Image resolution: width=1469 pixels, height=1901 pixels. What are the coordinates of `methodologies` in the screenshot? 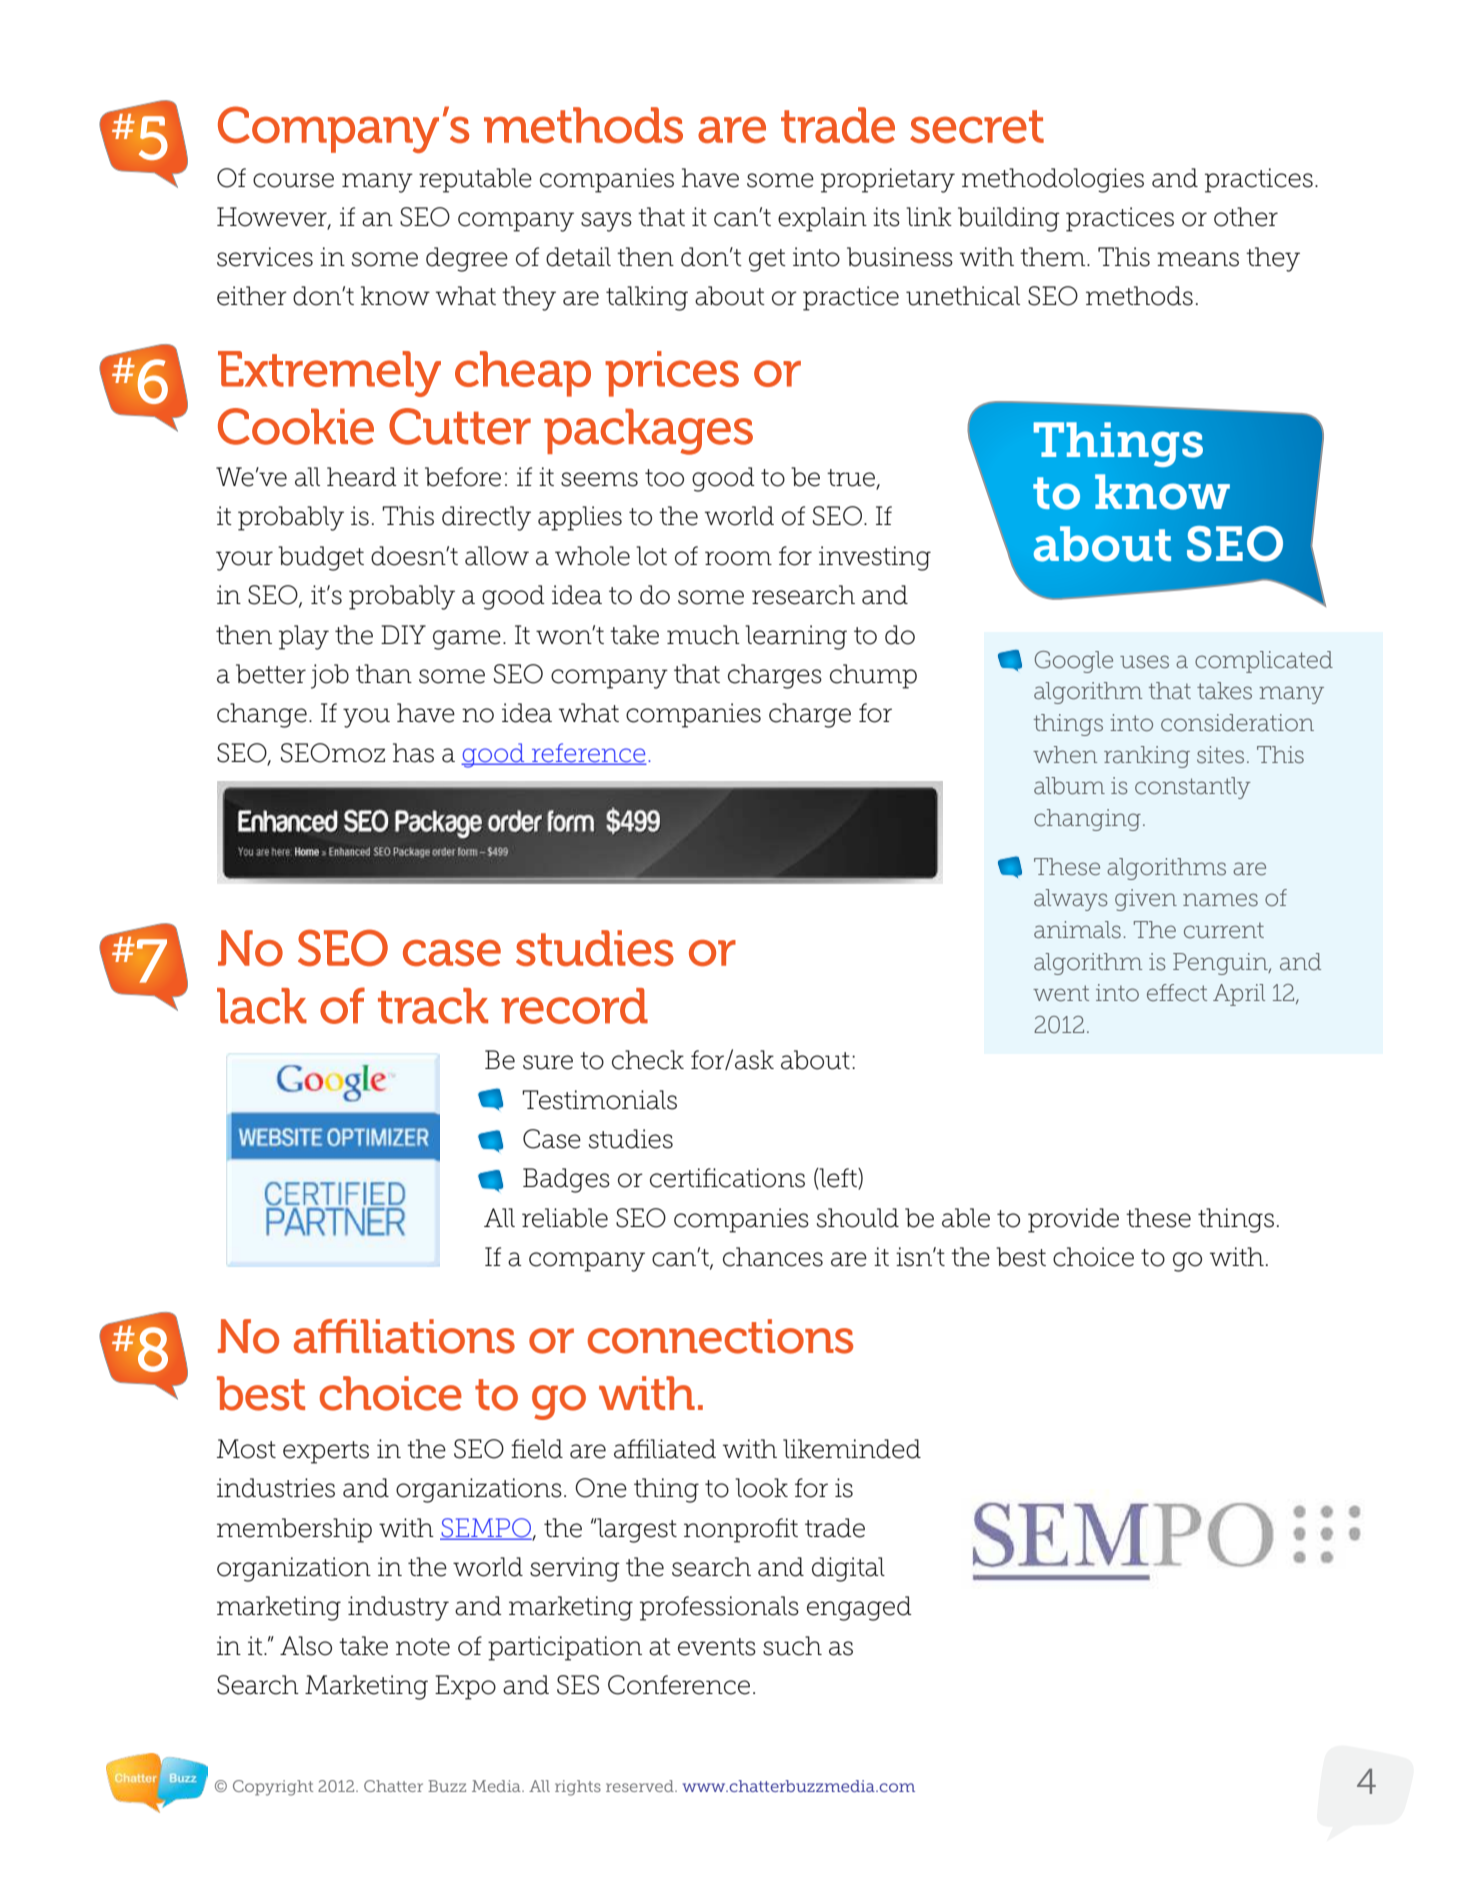 It's located at (1053, 180).
